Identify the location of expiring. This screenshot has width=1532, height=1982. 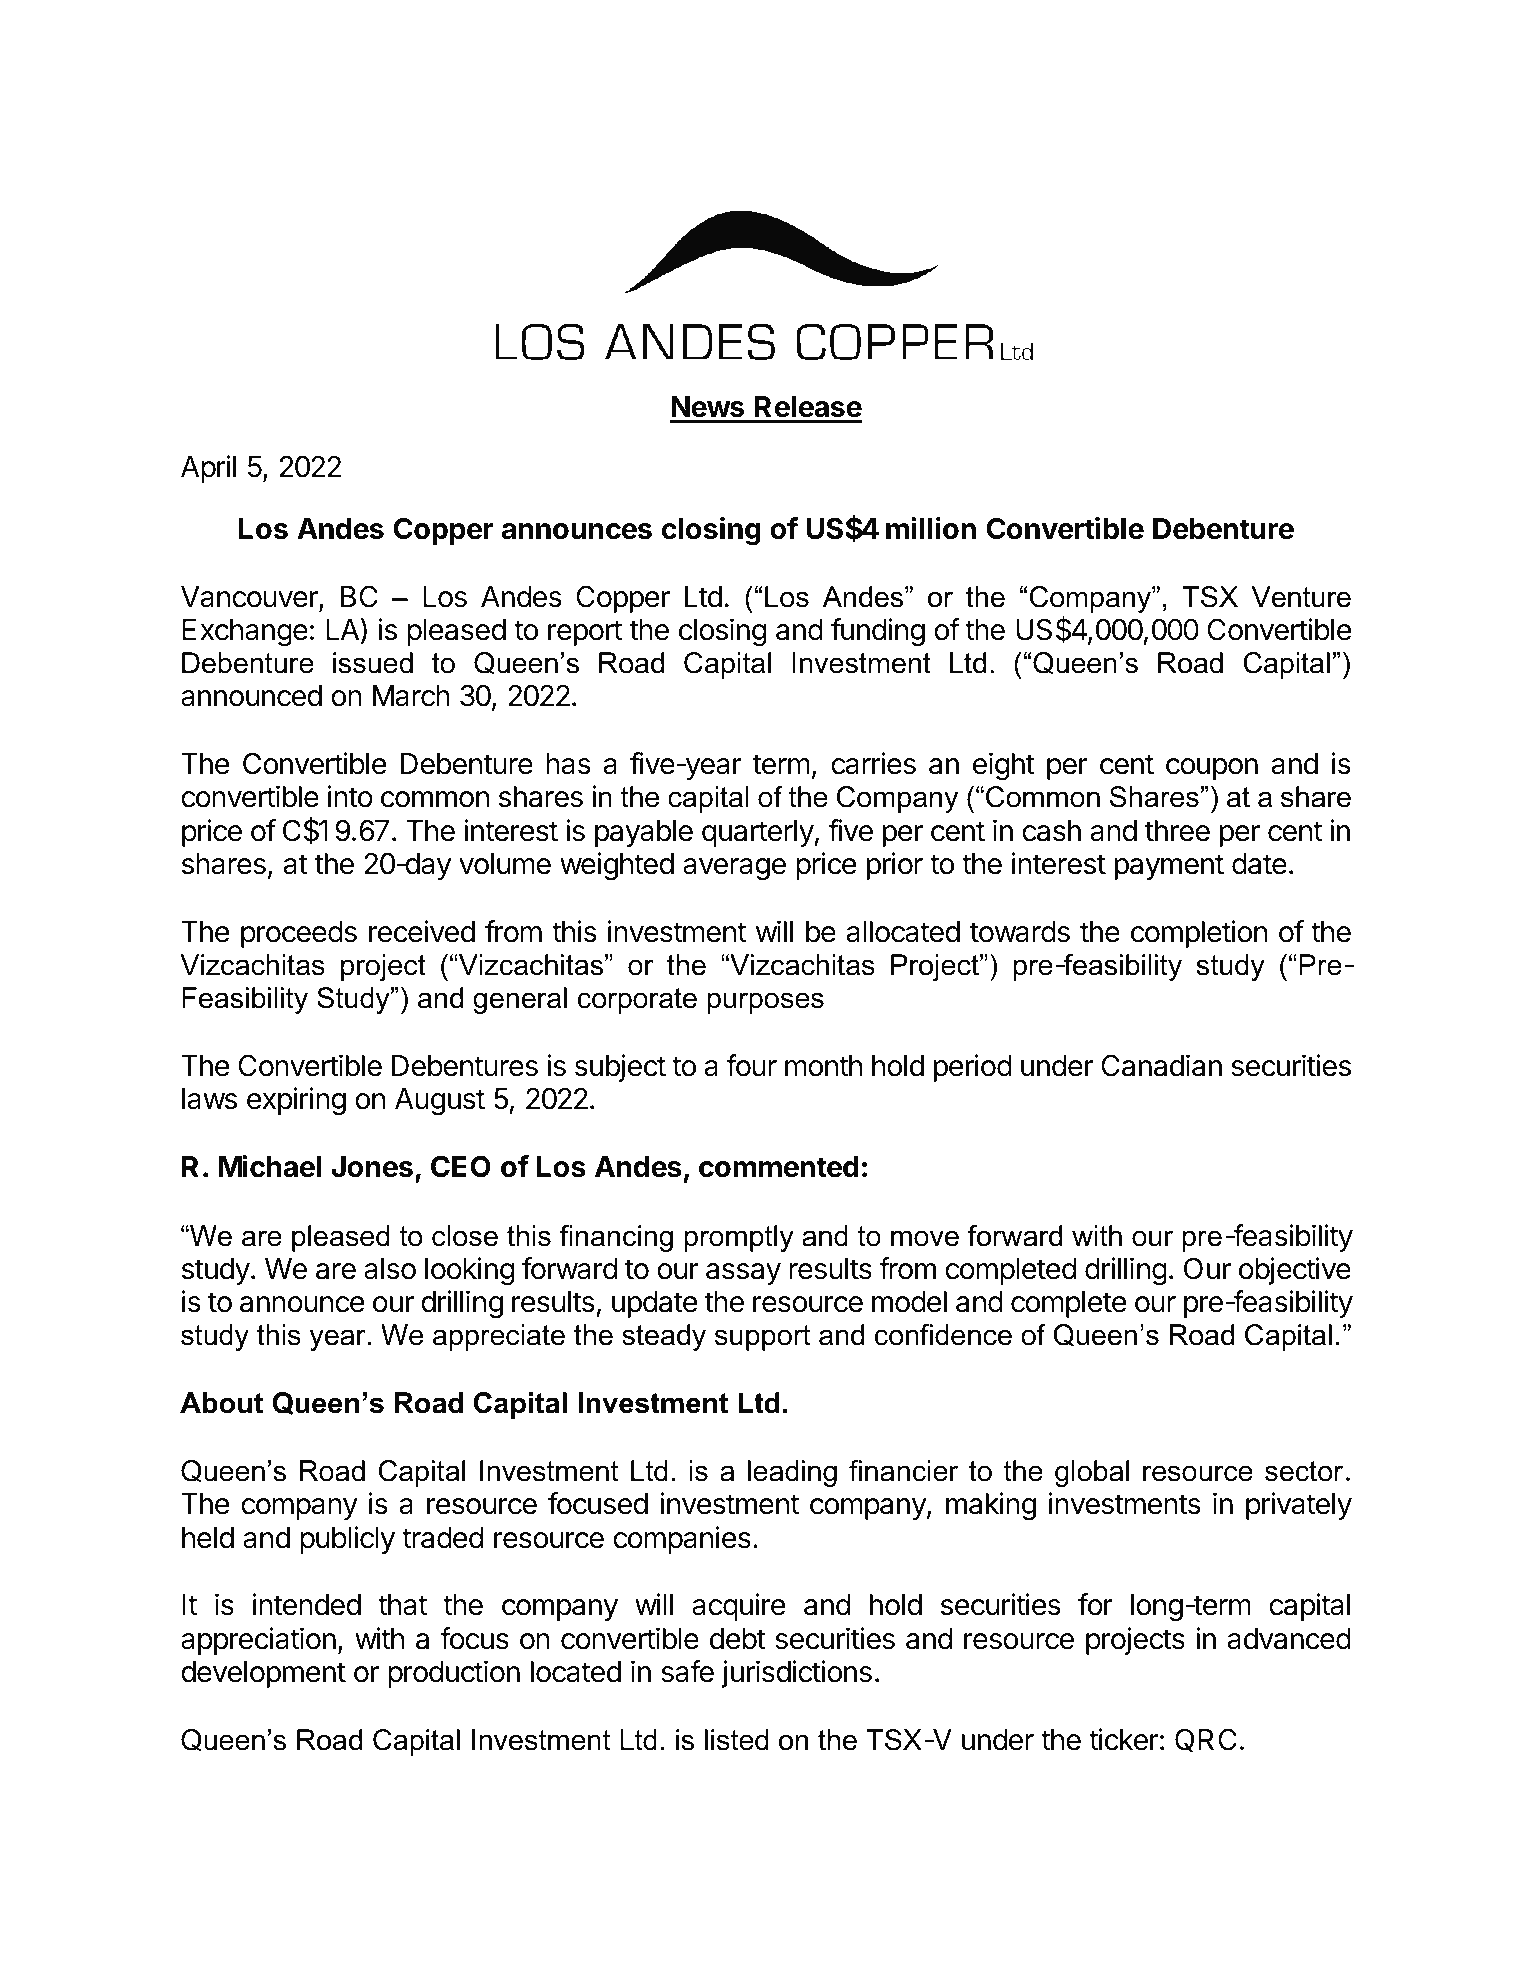
(296, 1101).
